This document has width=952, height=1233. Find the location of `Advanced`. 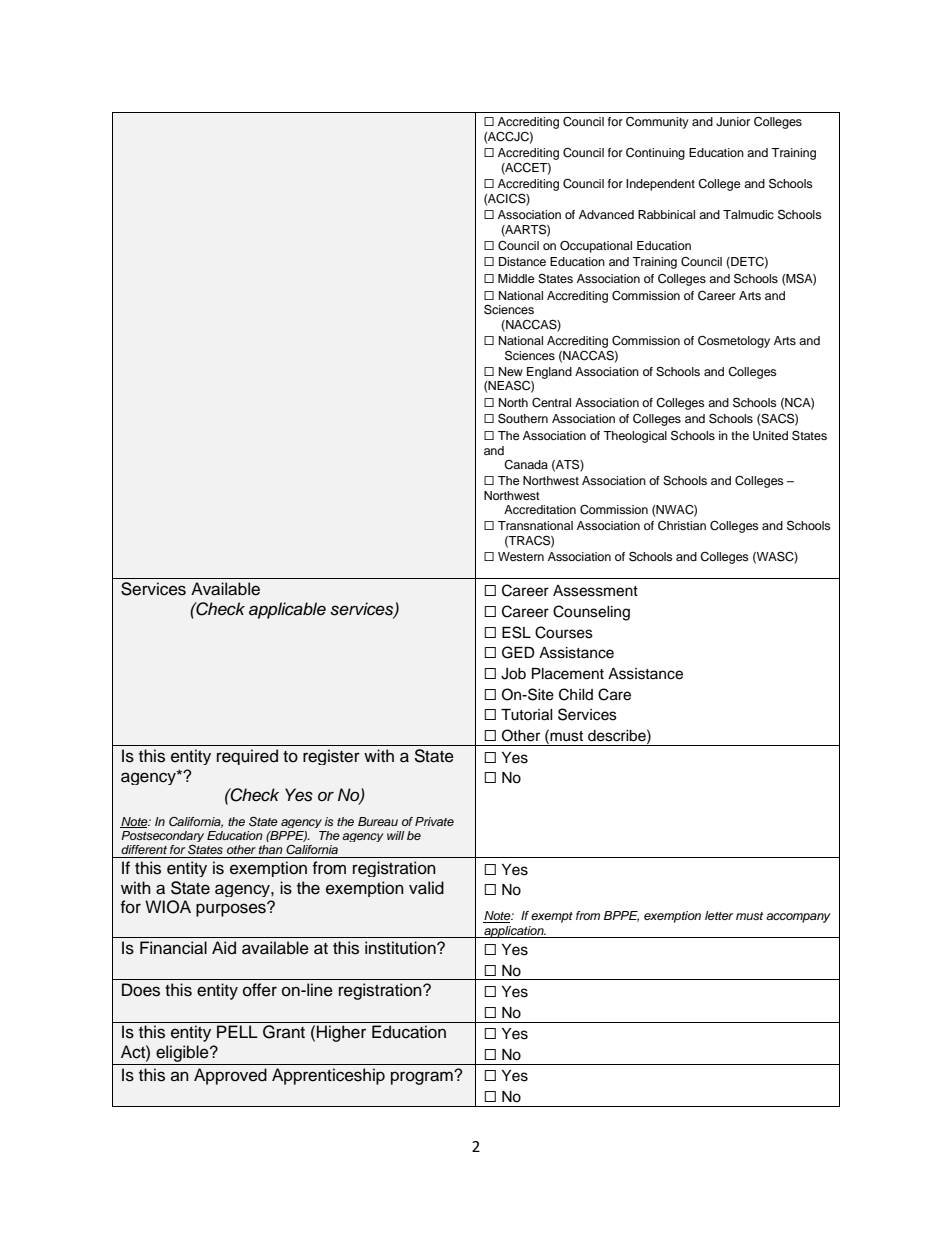

Advanced is located at coordinates (606, 214).
